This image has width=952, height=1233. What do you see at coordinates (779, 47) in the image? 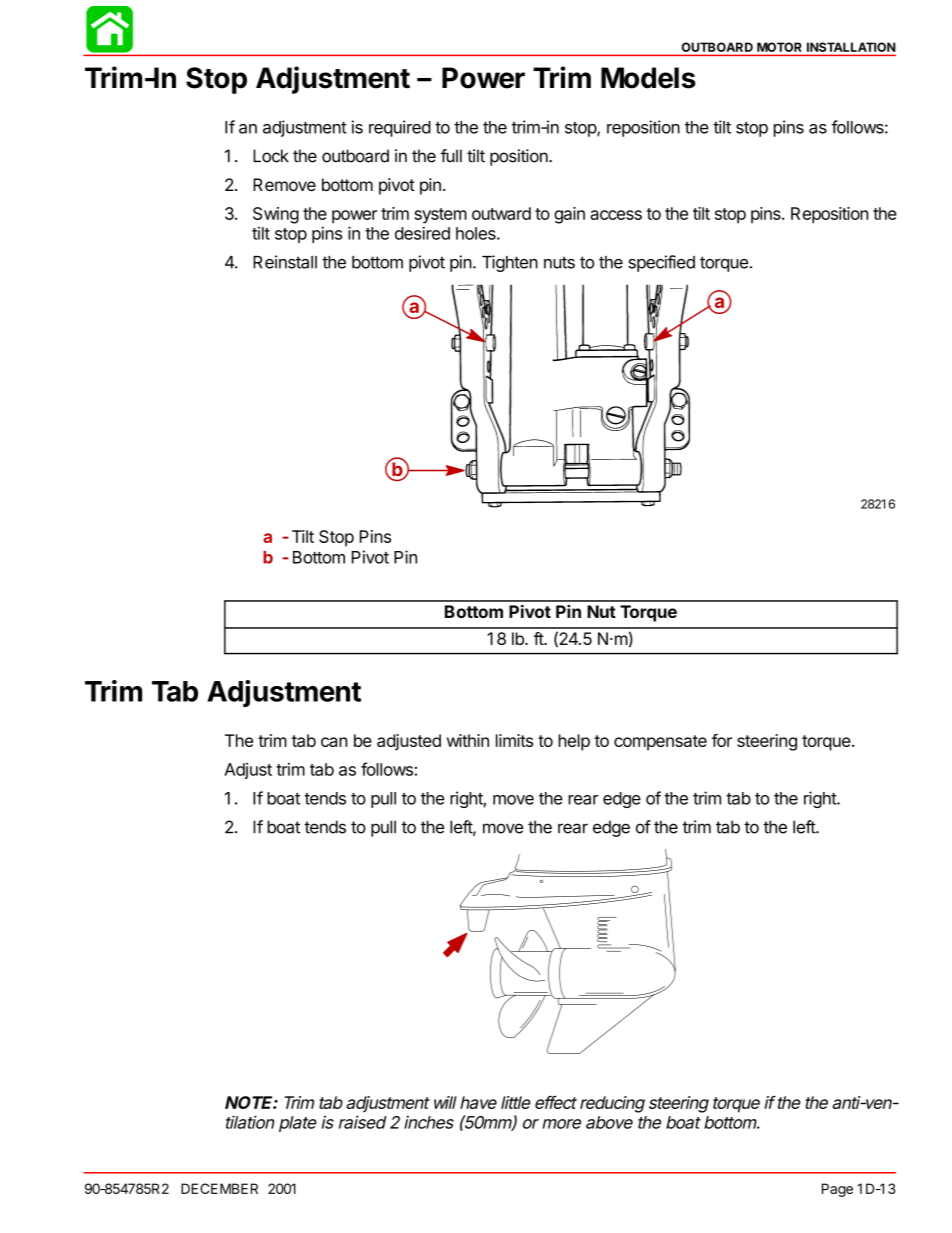
I see `MOTOR` at bounding box center [779, 47].
